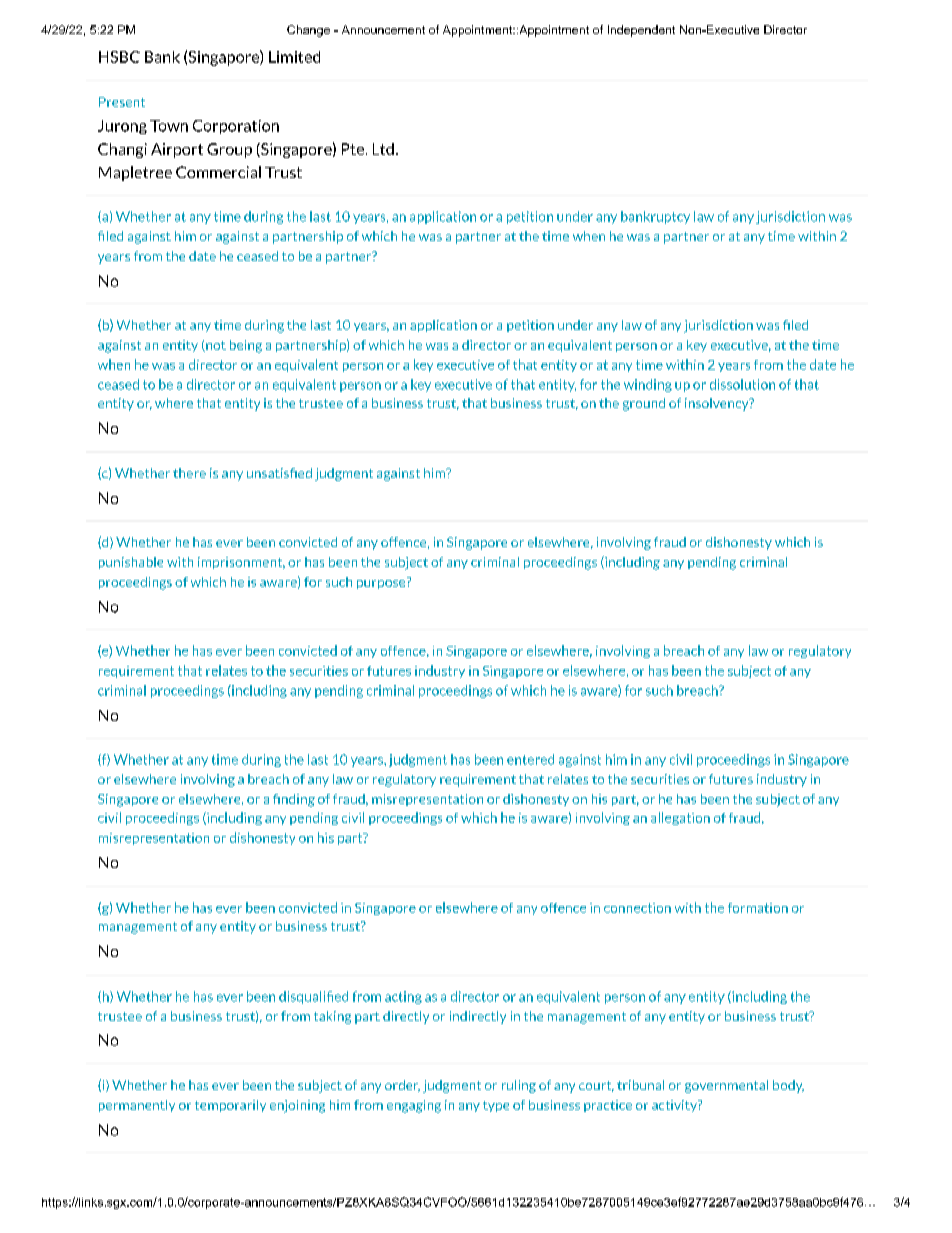 The height and width of the document is (1233, 952). Describe the element at coordinates (119, 57) in the document. I see `HSBC` at that location.
